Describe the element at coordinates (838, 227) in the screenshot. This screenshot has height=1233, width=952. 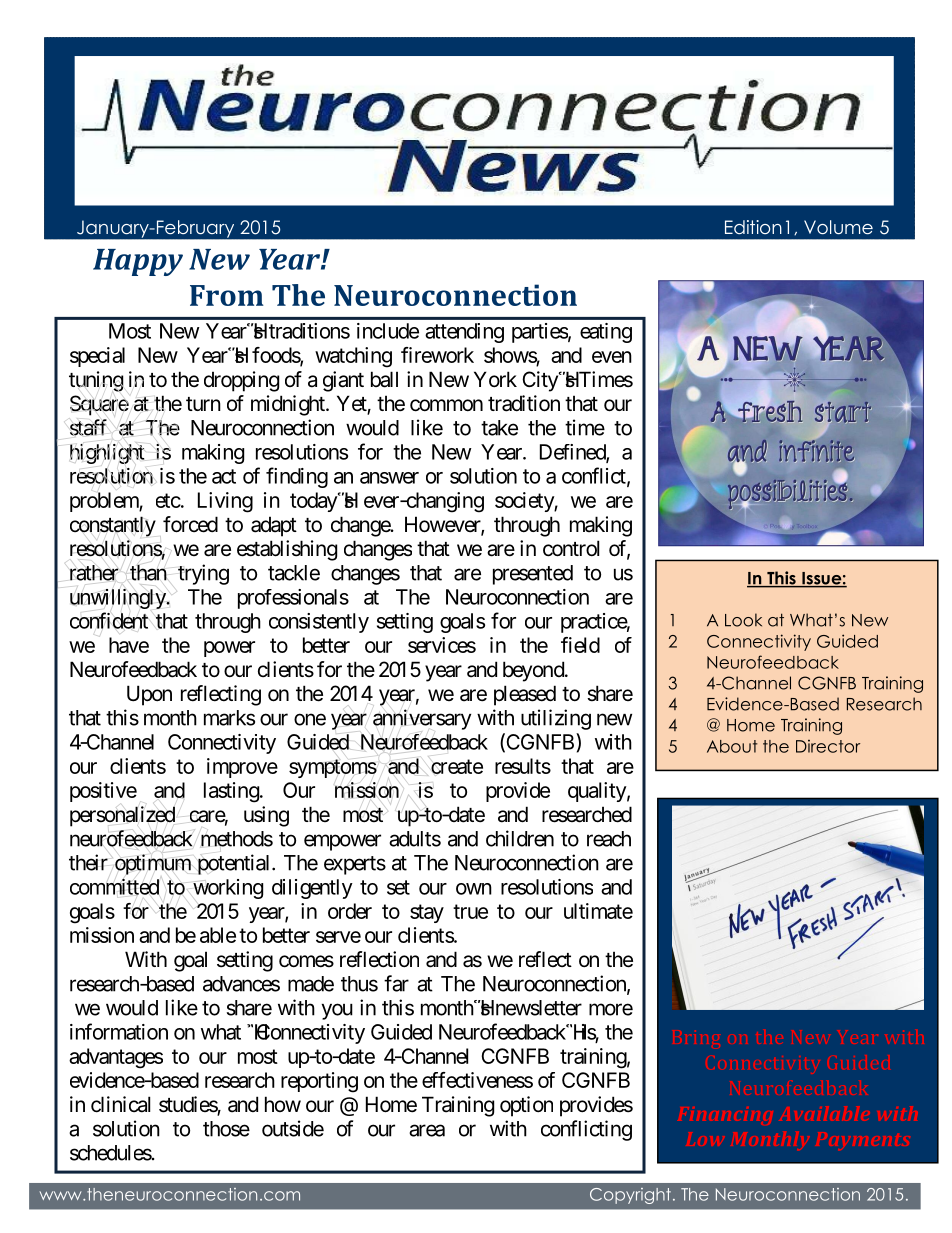
I see `Volume` at that location.
